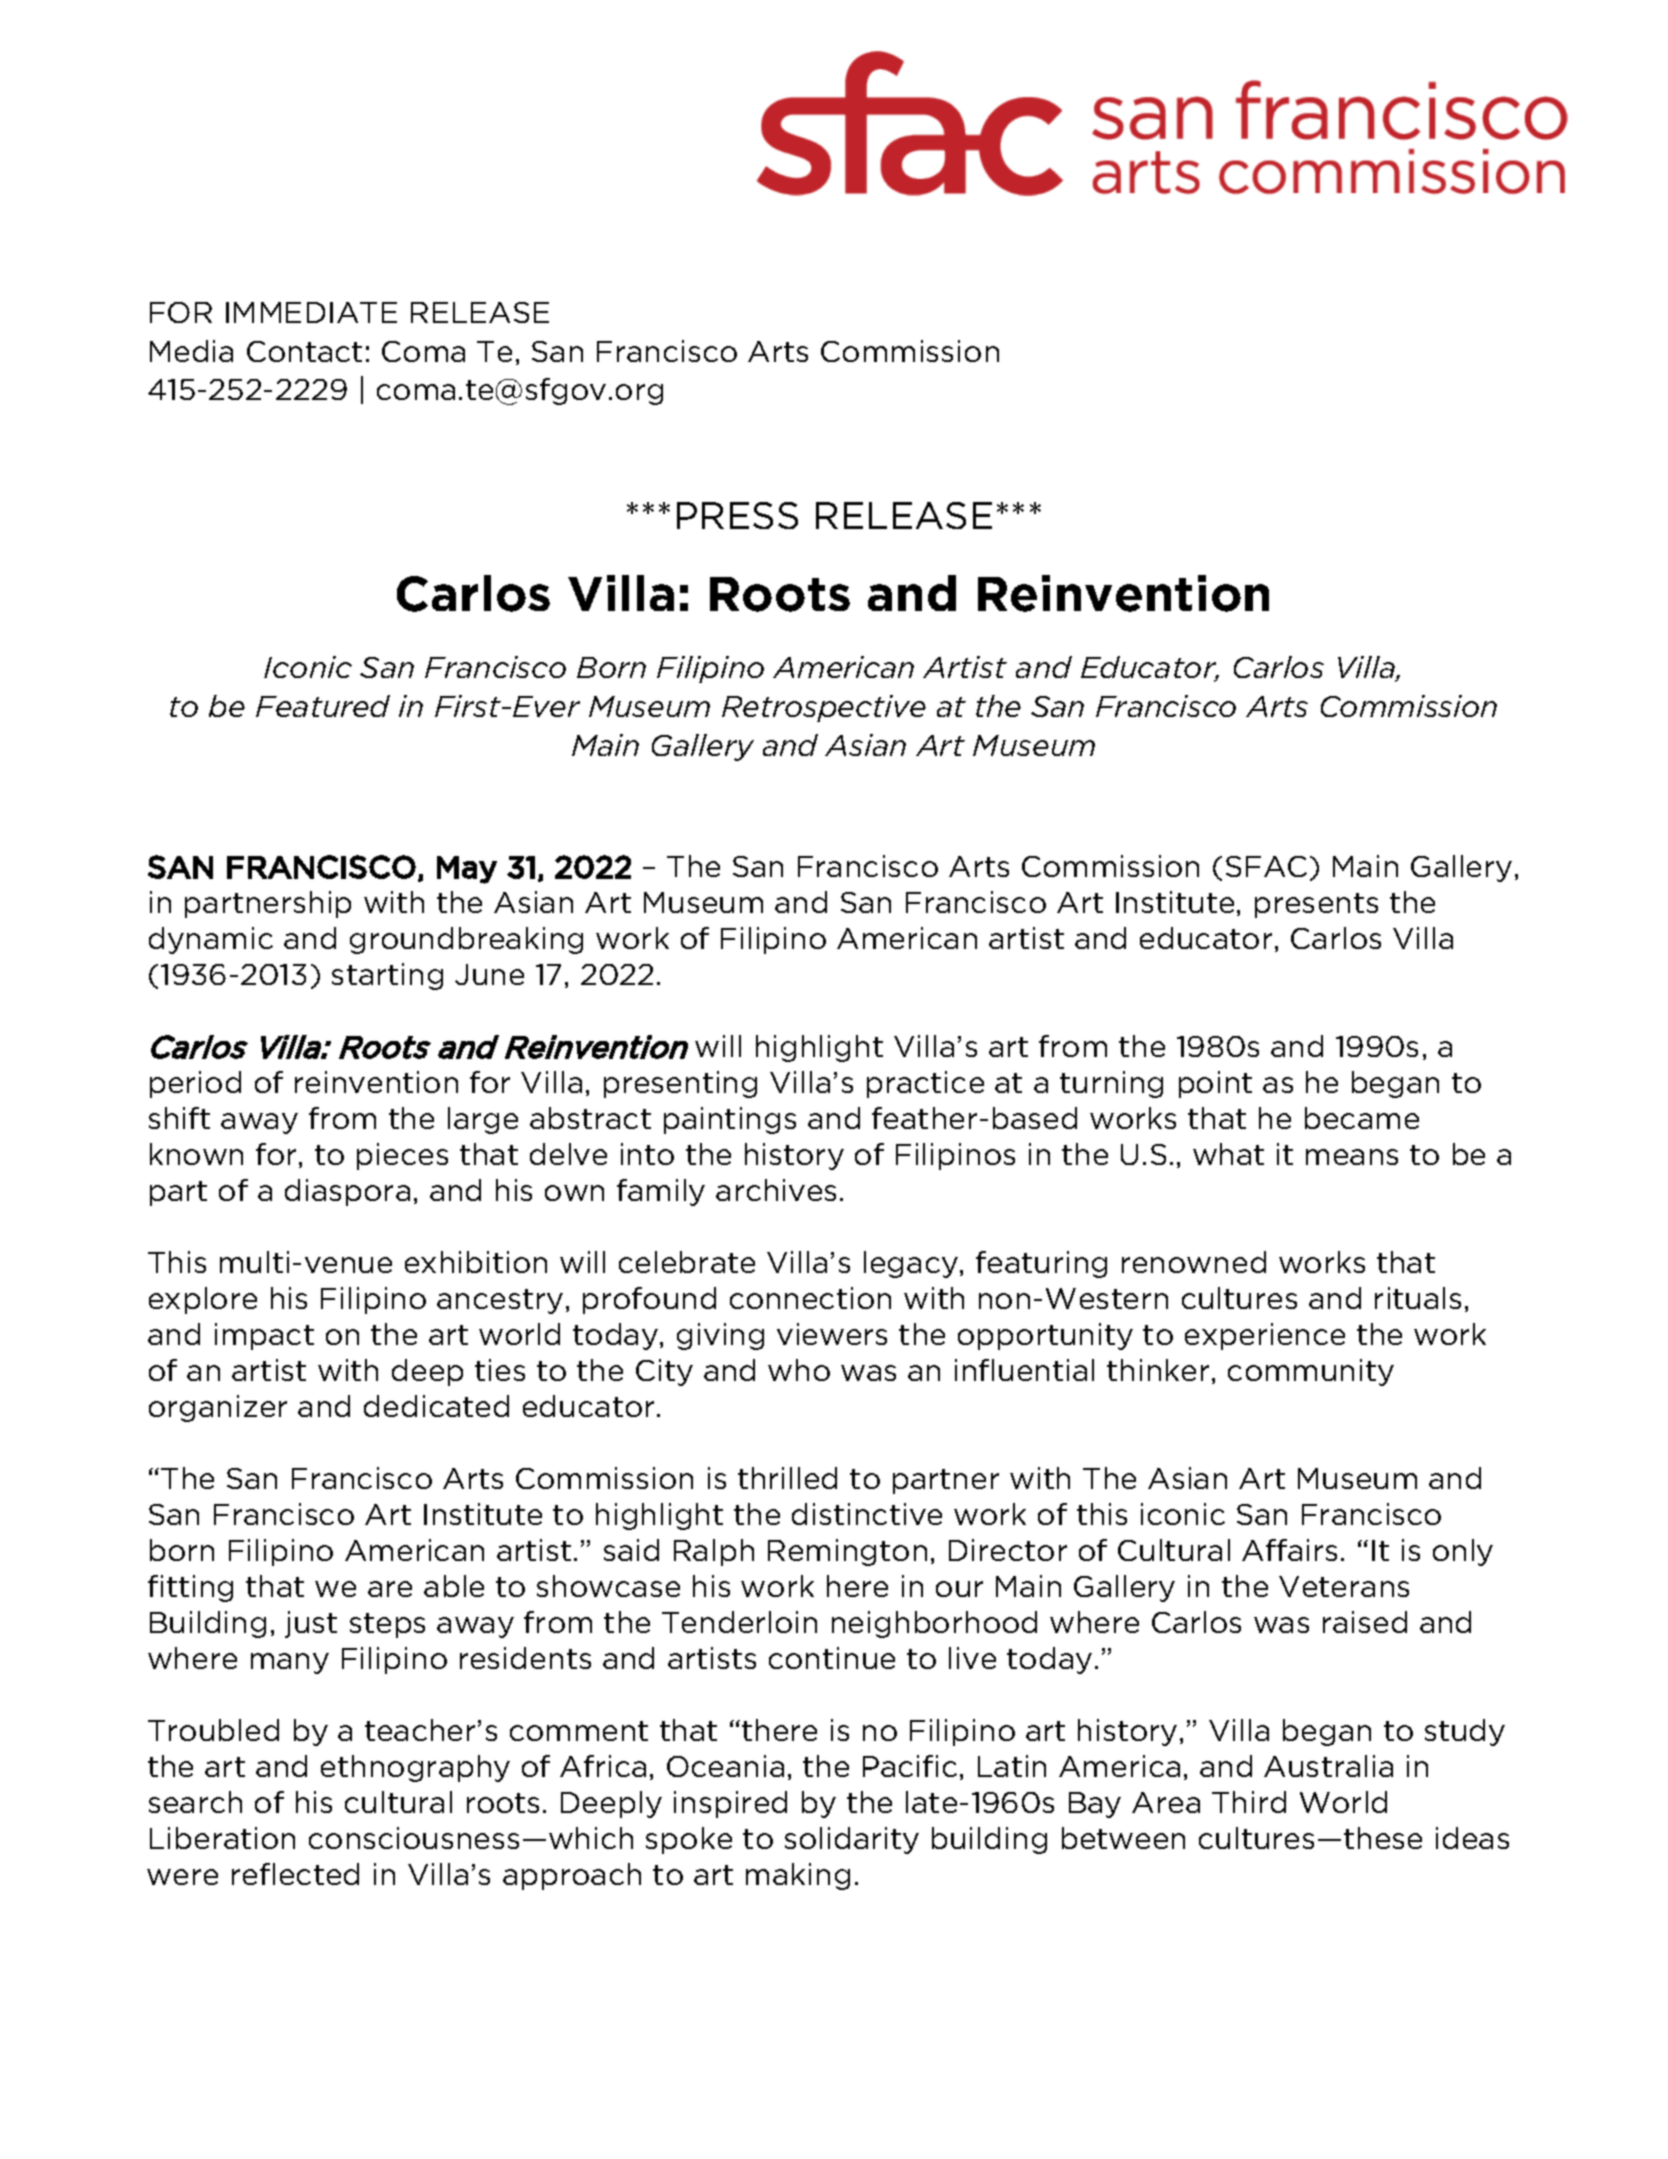  Describe the element at coordinates (730, 1120) in the image. I see `paintings` at that location.
